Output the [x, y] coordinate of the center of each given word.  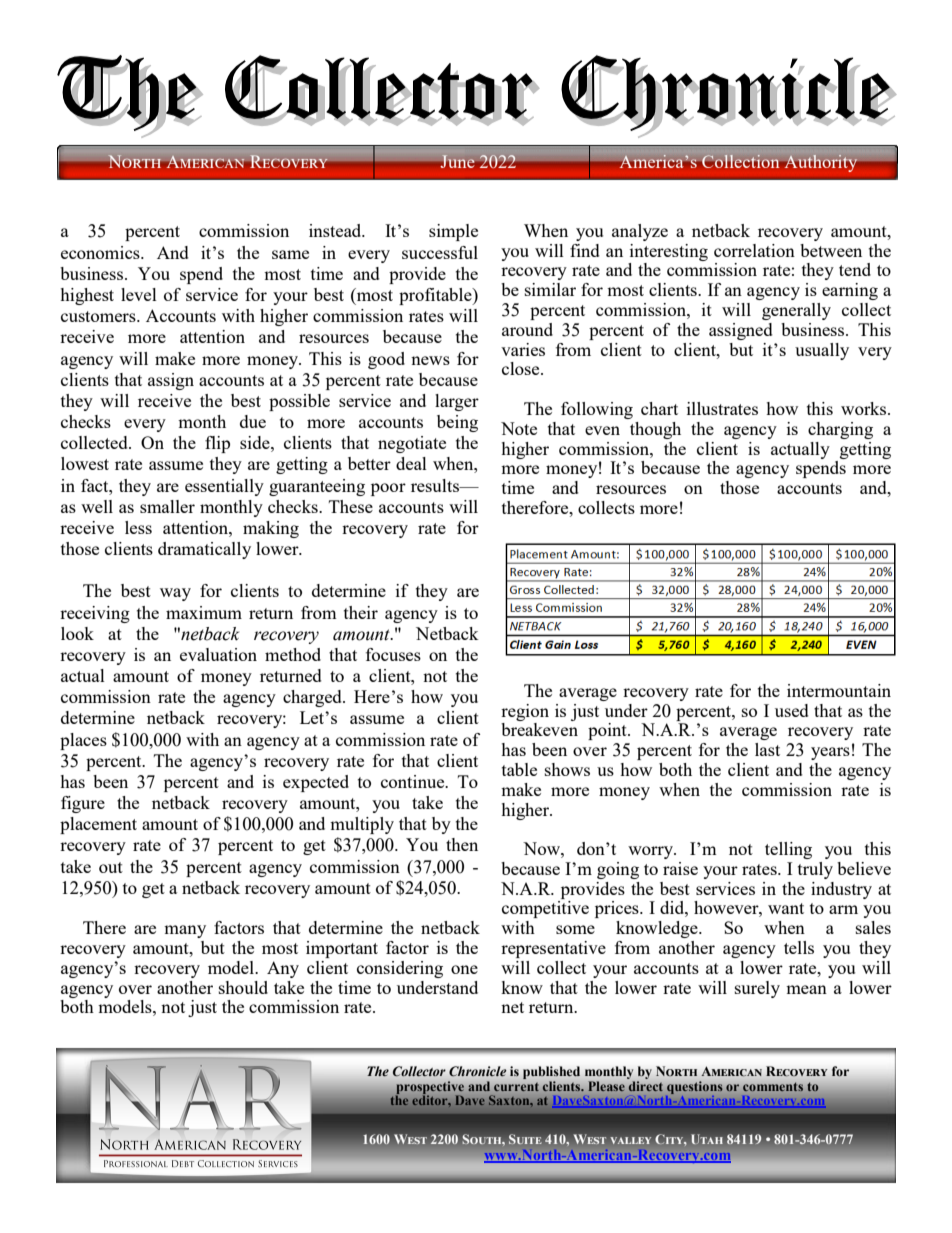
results [436, 485]
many [185, 931]
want [786, 908]
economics [101, 252]
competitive [545, 909]
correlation [754, 250]
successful [440, 252]
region [525, 712]
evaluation [218, 654]
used [792, 710]
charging [840, 430]
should [243, 987]
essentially [224, 487]
